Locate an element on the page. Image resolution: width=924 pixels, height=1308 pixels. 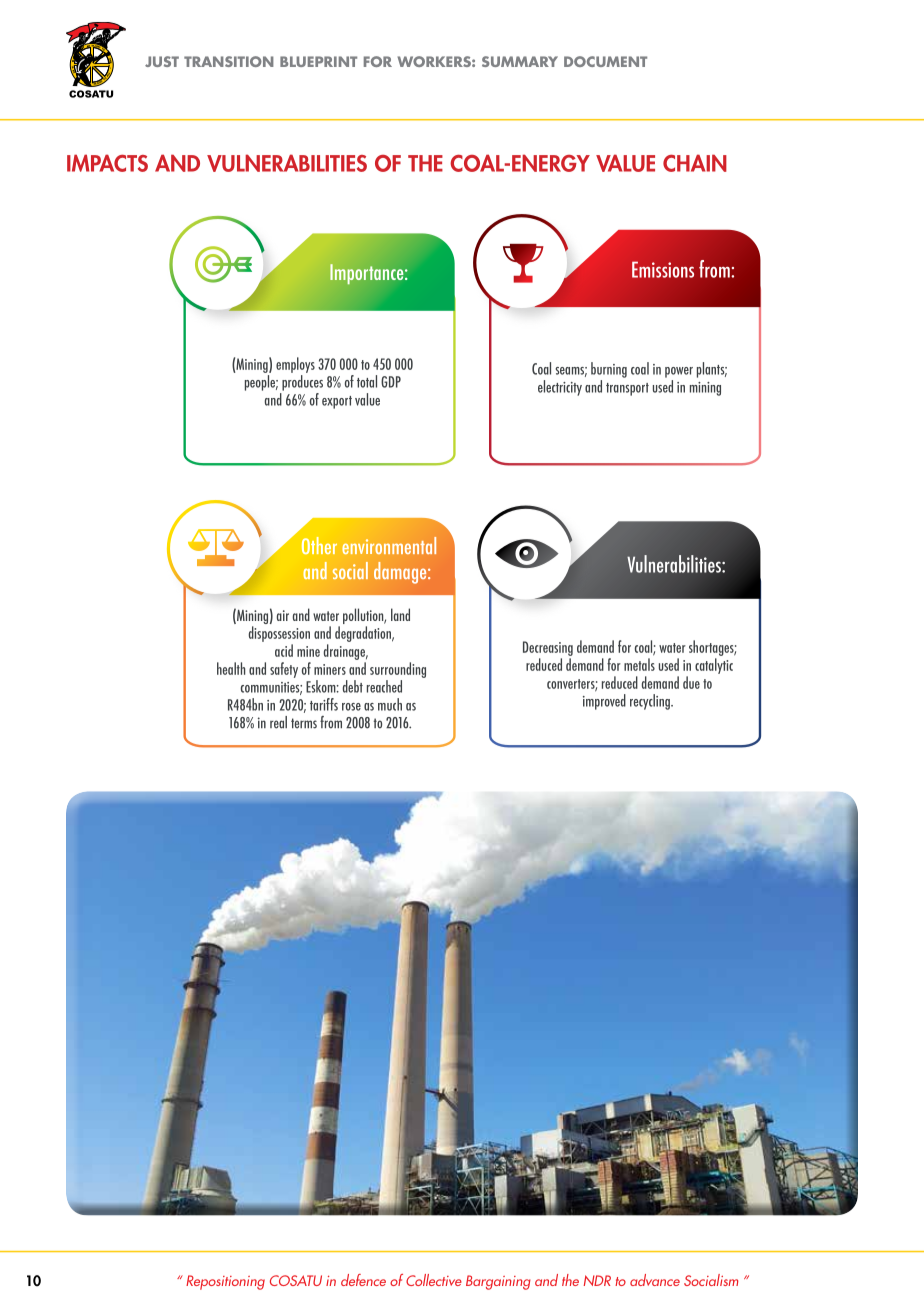
recycling is located at coordinates (651, 702).
